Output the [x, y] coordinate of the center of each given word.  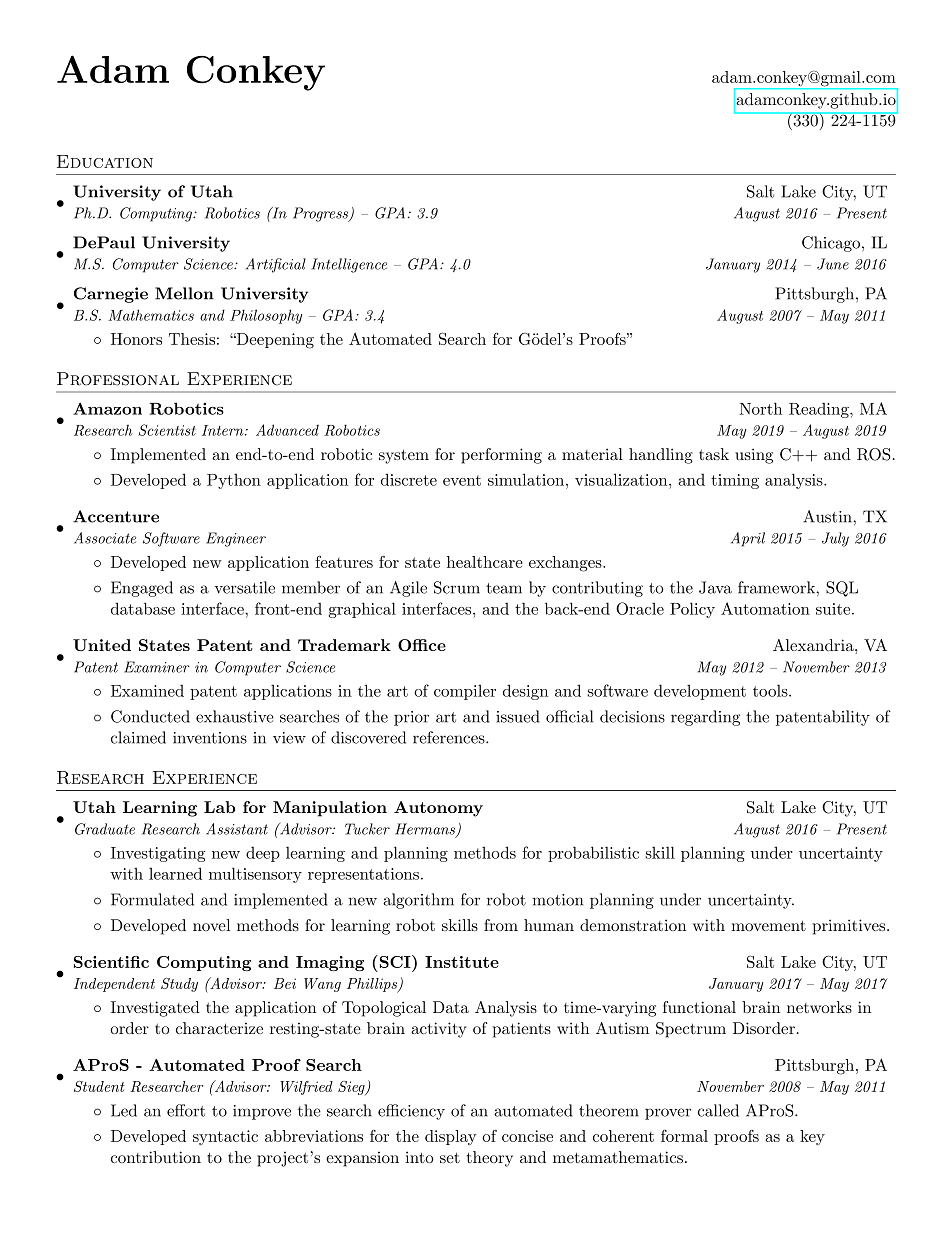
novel [211, 925]
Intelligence [349, 265]
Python [234, 481]
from [501, 925]
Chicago [832, 244]
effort [186, 1110]
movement [768, 925]
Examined [147, 690]
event [462, 480]
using [754, 456]
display [451, 1137]
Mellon [184, 293]
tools [770, 690]
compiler [465, 692]
